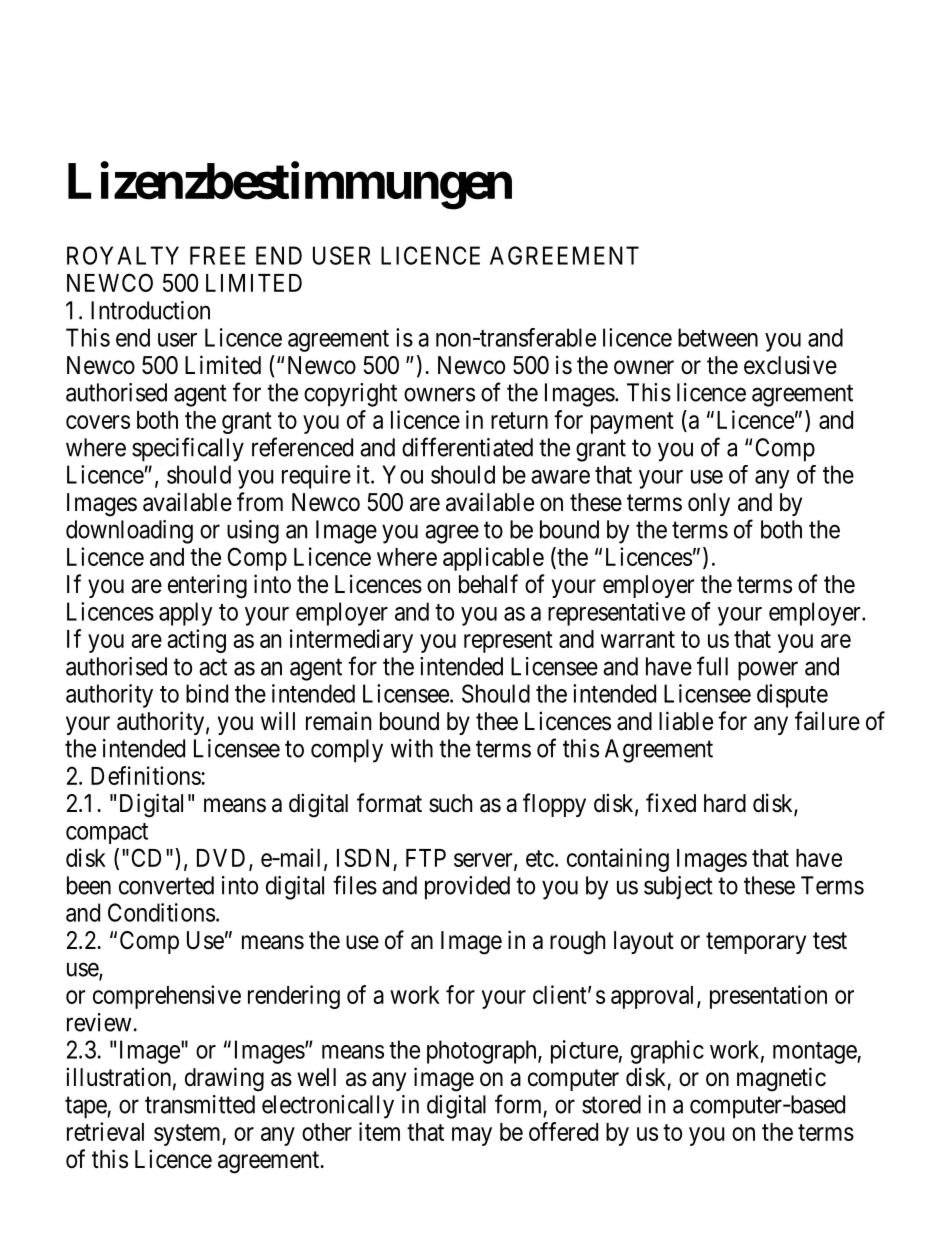 The width and height of the document is (952, 1233). I want to click on thee, so click(497, 721).
